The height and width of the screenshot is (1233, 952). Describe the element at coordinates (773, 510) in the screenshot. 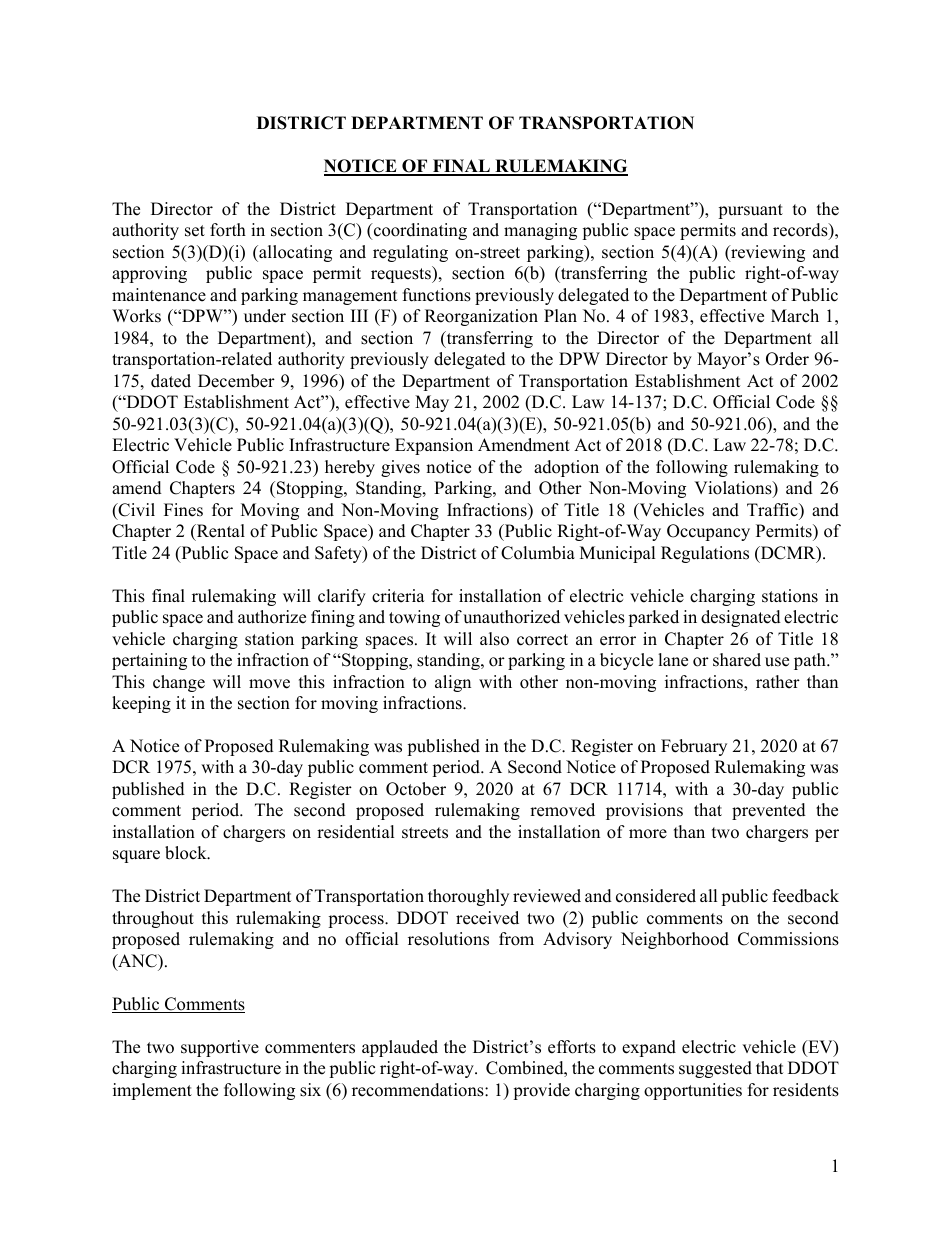

I see `Traffic` at that location.
